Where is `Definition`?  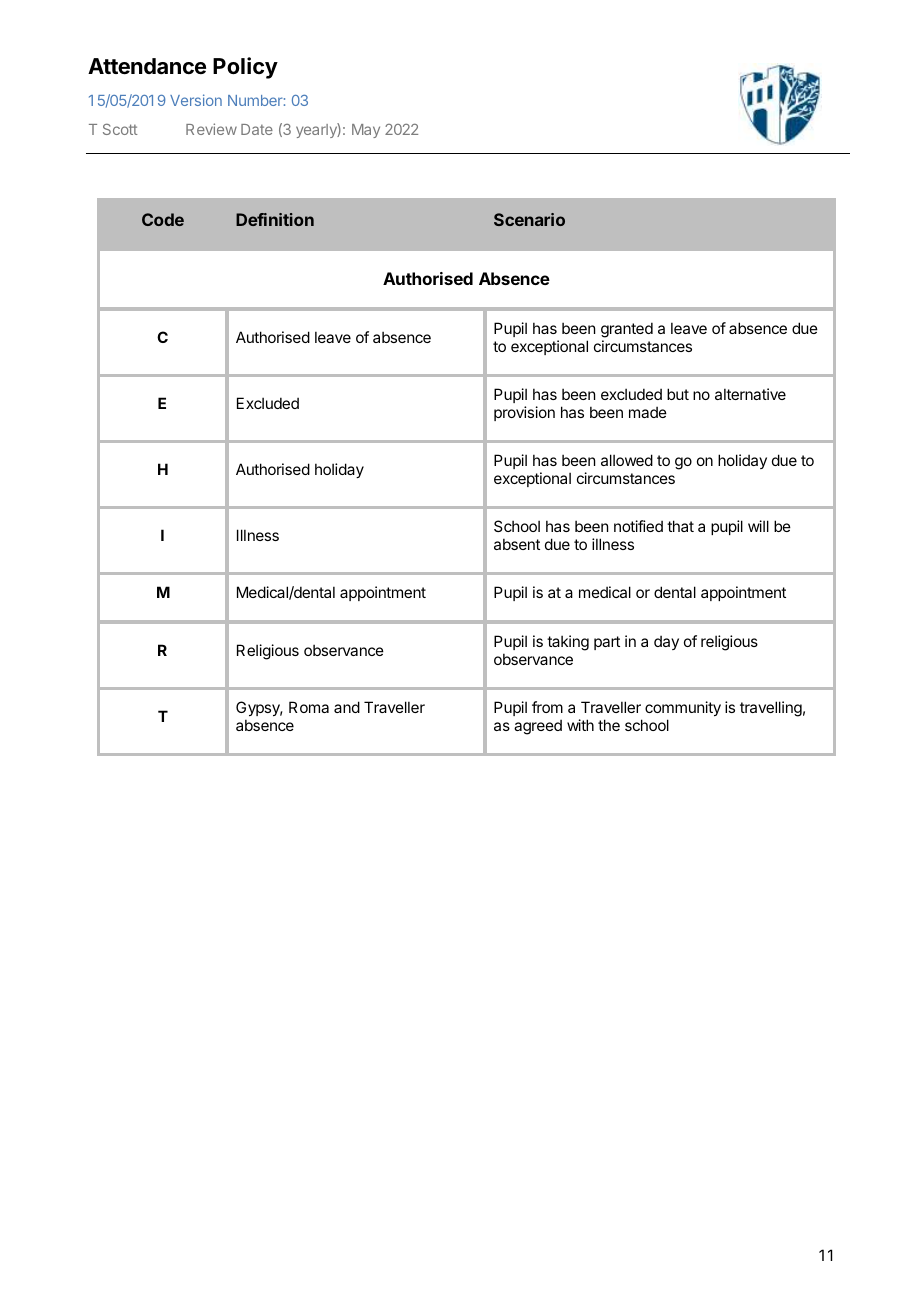 Definition is located at coordinates (275, 219).
